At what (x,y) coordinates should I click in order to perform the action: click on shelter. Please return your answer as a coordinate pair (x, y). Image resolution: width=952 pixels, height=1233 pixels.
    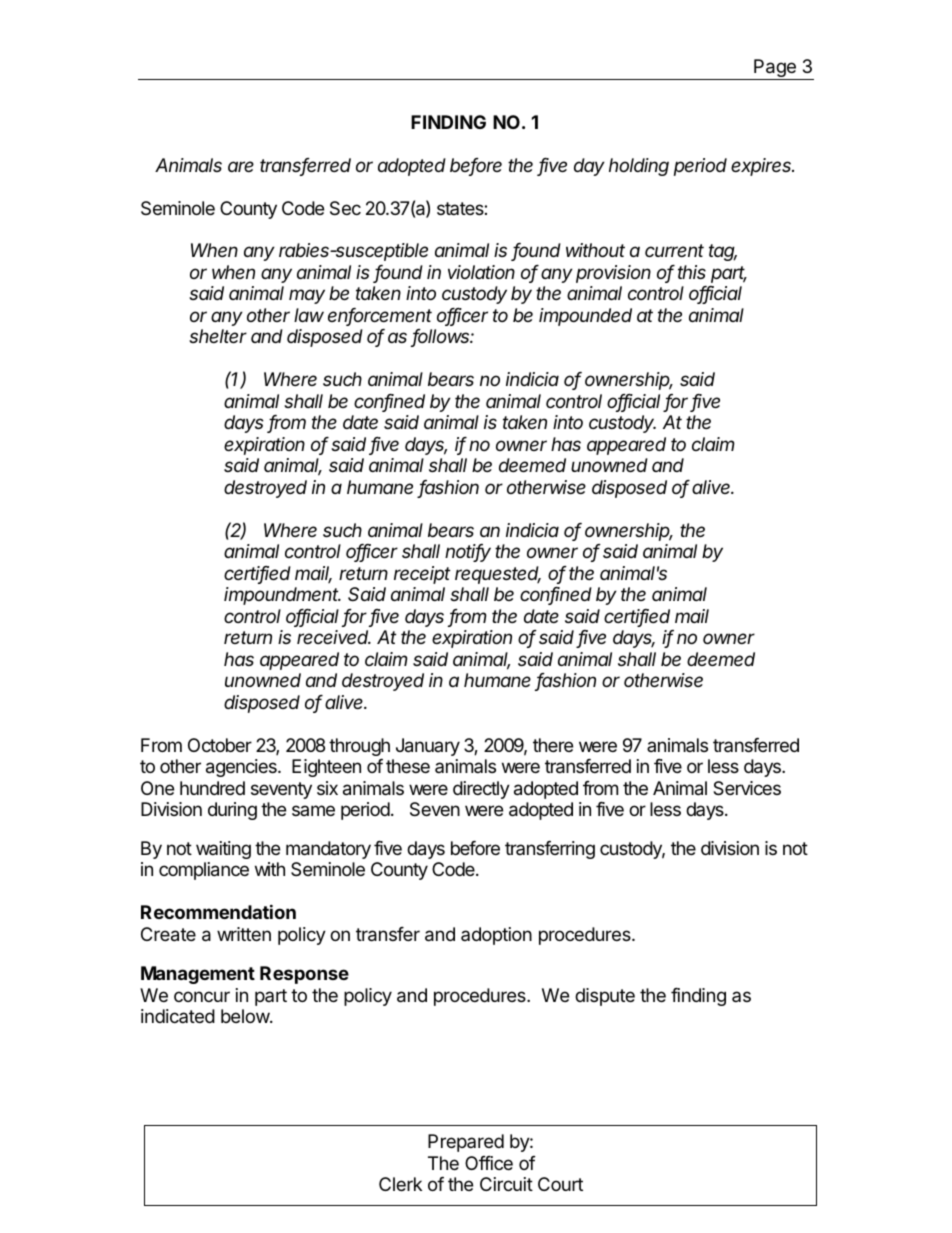
    Looking at the image, I should click on (218, 336).
